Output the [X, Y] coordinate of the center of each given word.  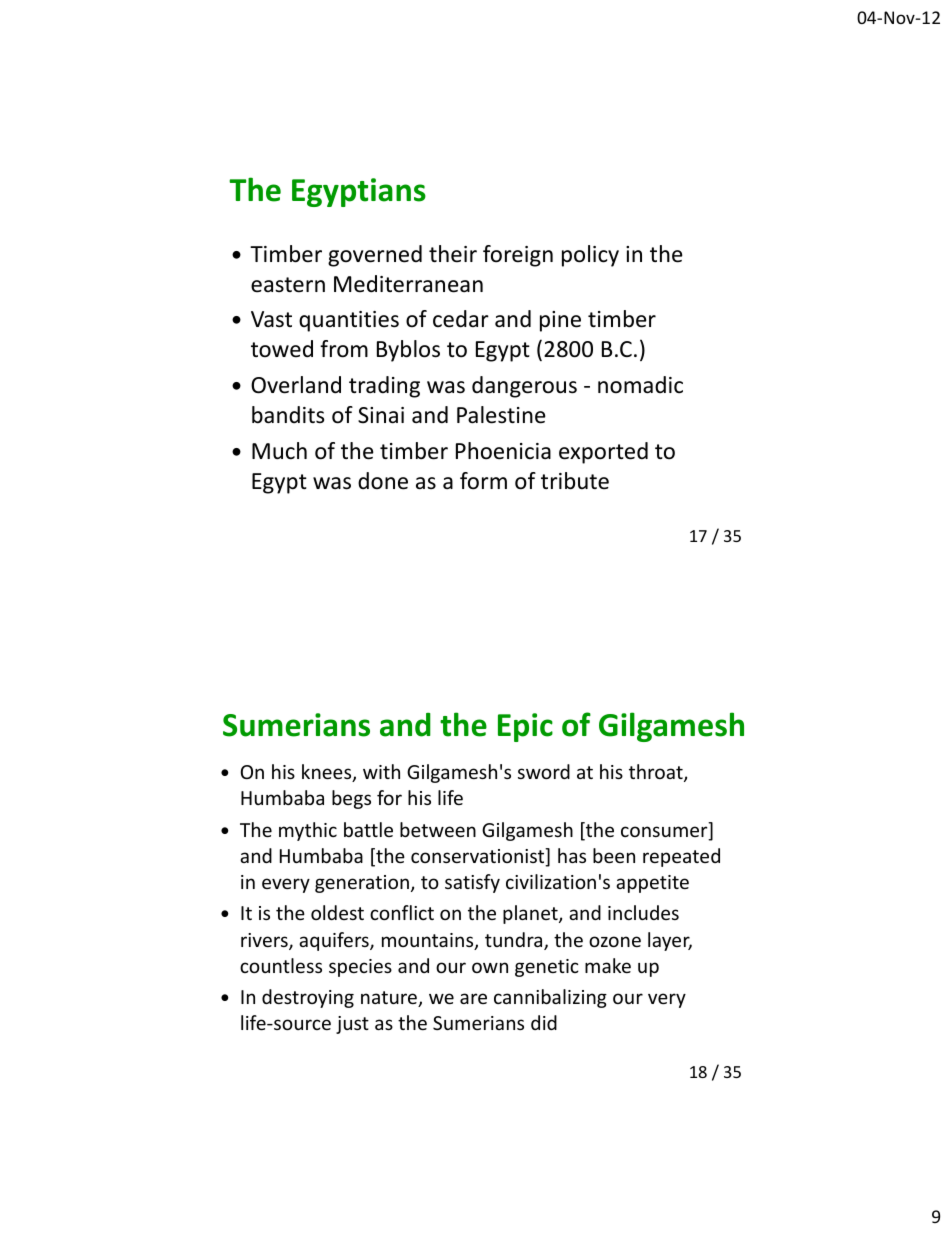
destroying [308, 998]
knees [328, 773]
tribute [575, 481]
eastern [288, 285]
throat [657, 773]
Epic [525, 727]
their [453, 254]
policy [590, 256]
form [483, 481]
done [383, 481]
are [473, 998]
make [608, 965]
